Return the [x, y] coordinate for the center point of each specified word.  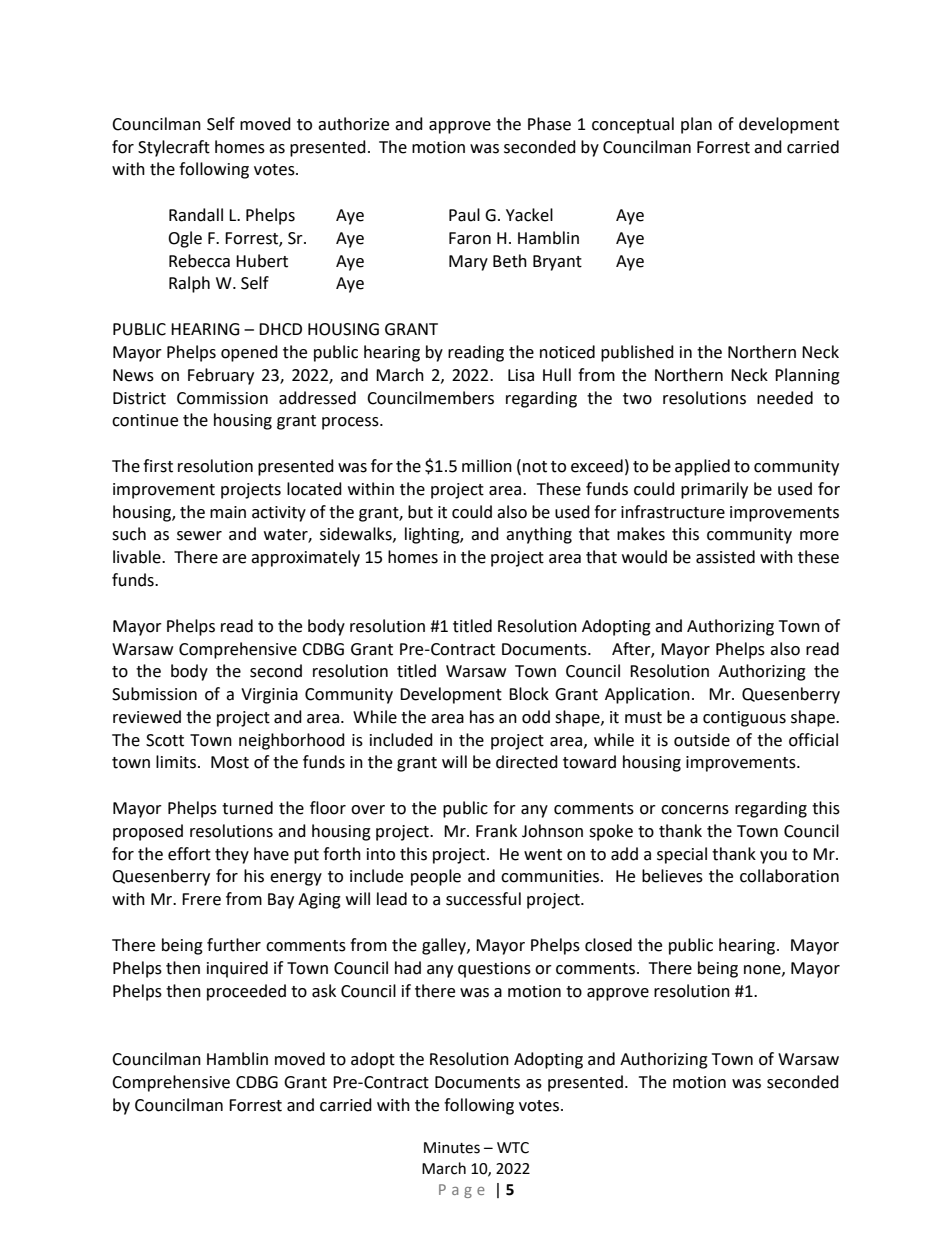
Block [529, 694]
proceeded [246, 992]
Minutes [452, 1148]
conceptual [633, 125]
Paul [464, 215]
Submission [154, 694]
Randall [196, 215]
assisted [725, 557]
